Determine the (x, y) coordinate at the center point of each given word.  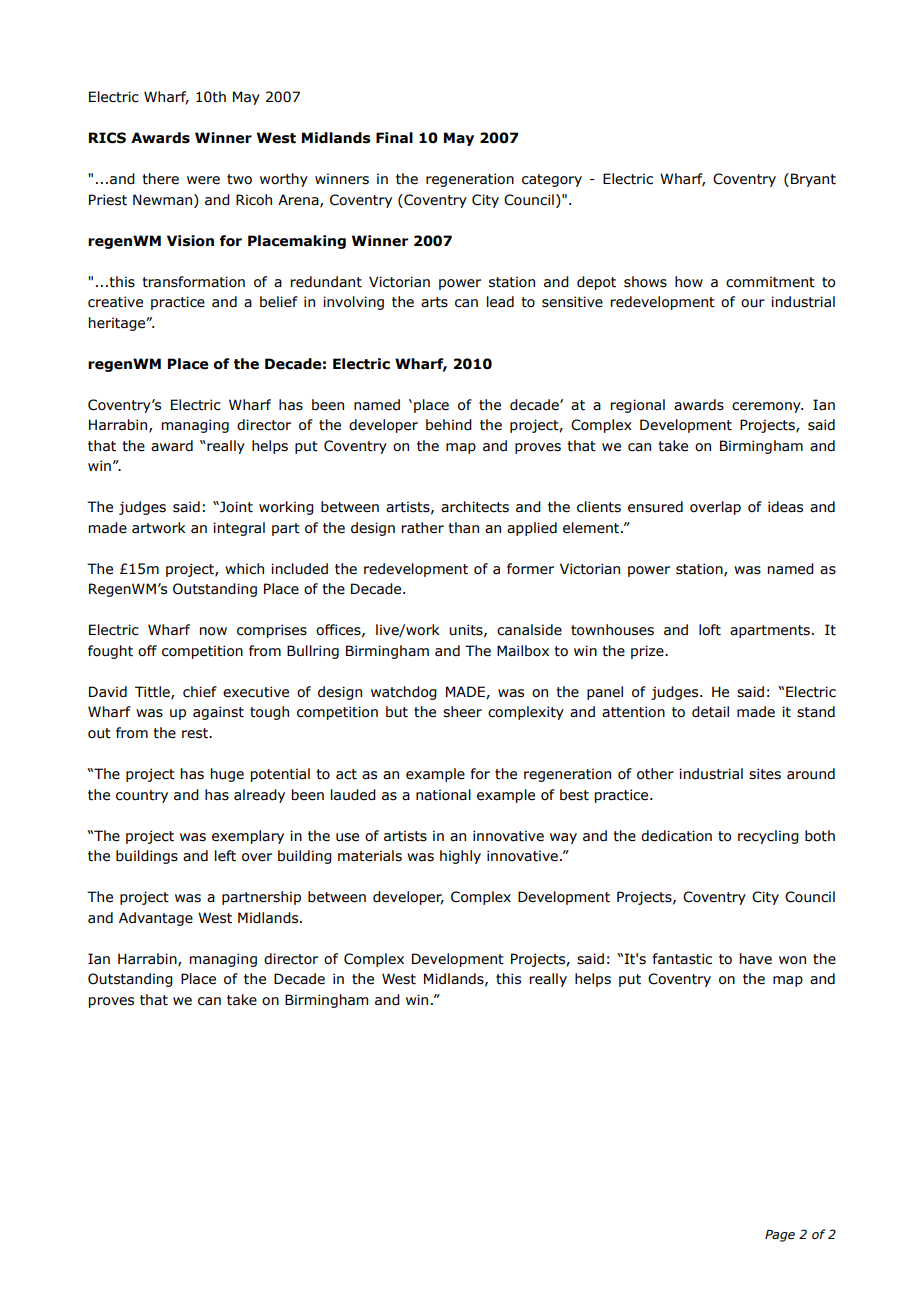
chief (200, 692)
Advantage (156, 919)
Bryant (813, 180)
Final (394, 138)
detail (710, 712)
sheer (462, 712)
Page (780, 1236)
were (203, 180)
